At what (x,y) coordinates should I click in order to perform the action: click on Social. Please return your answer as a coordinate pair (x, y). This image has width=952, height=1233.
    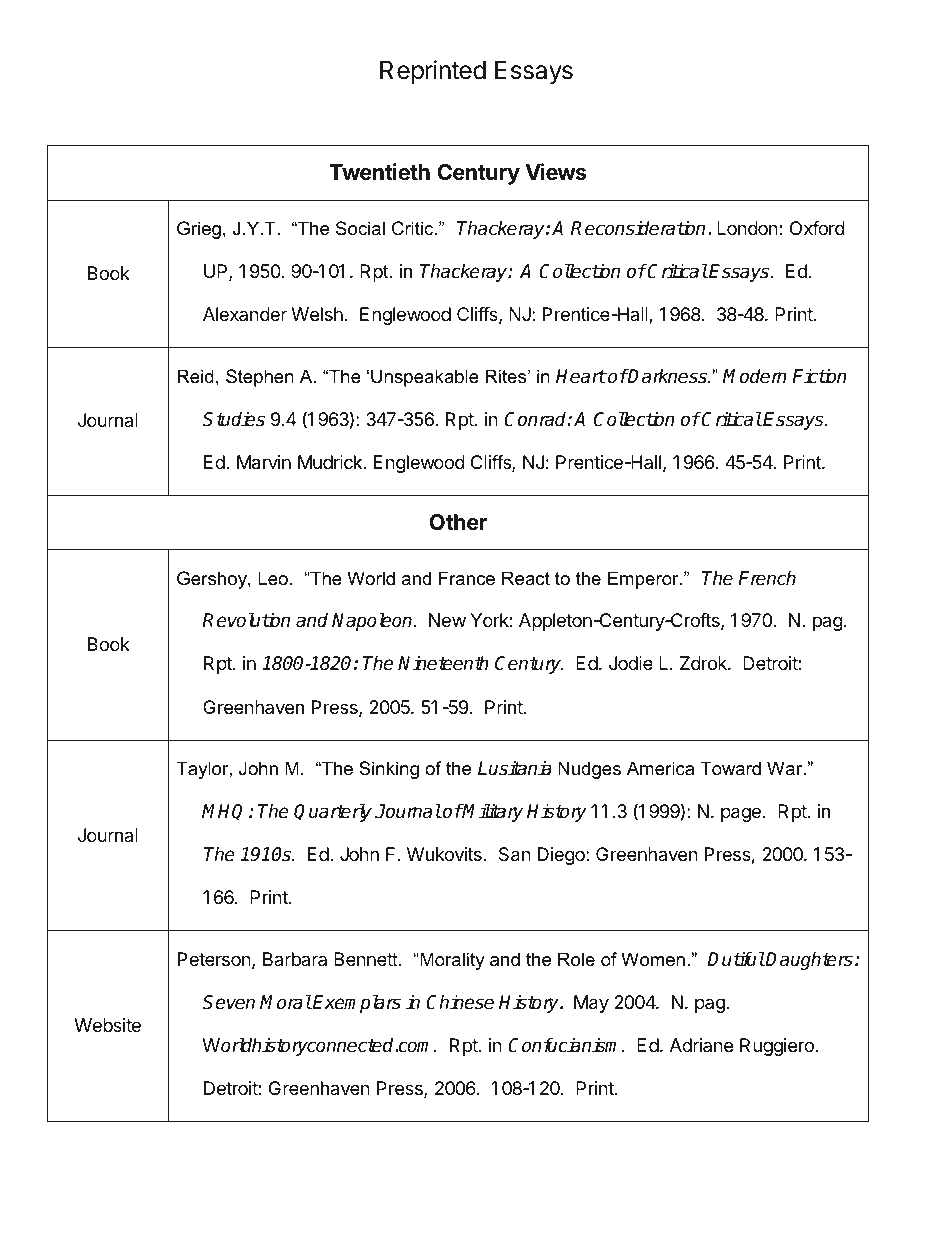
    Looking at the image, I should click on (360, 228).
